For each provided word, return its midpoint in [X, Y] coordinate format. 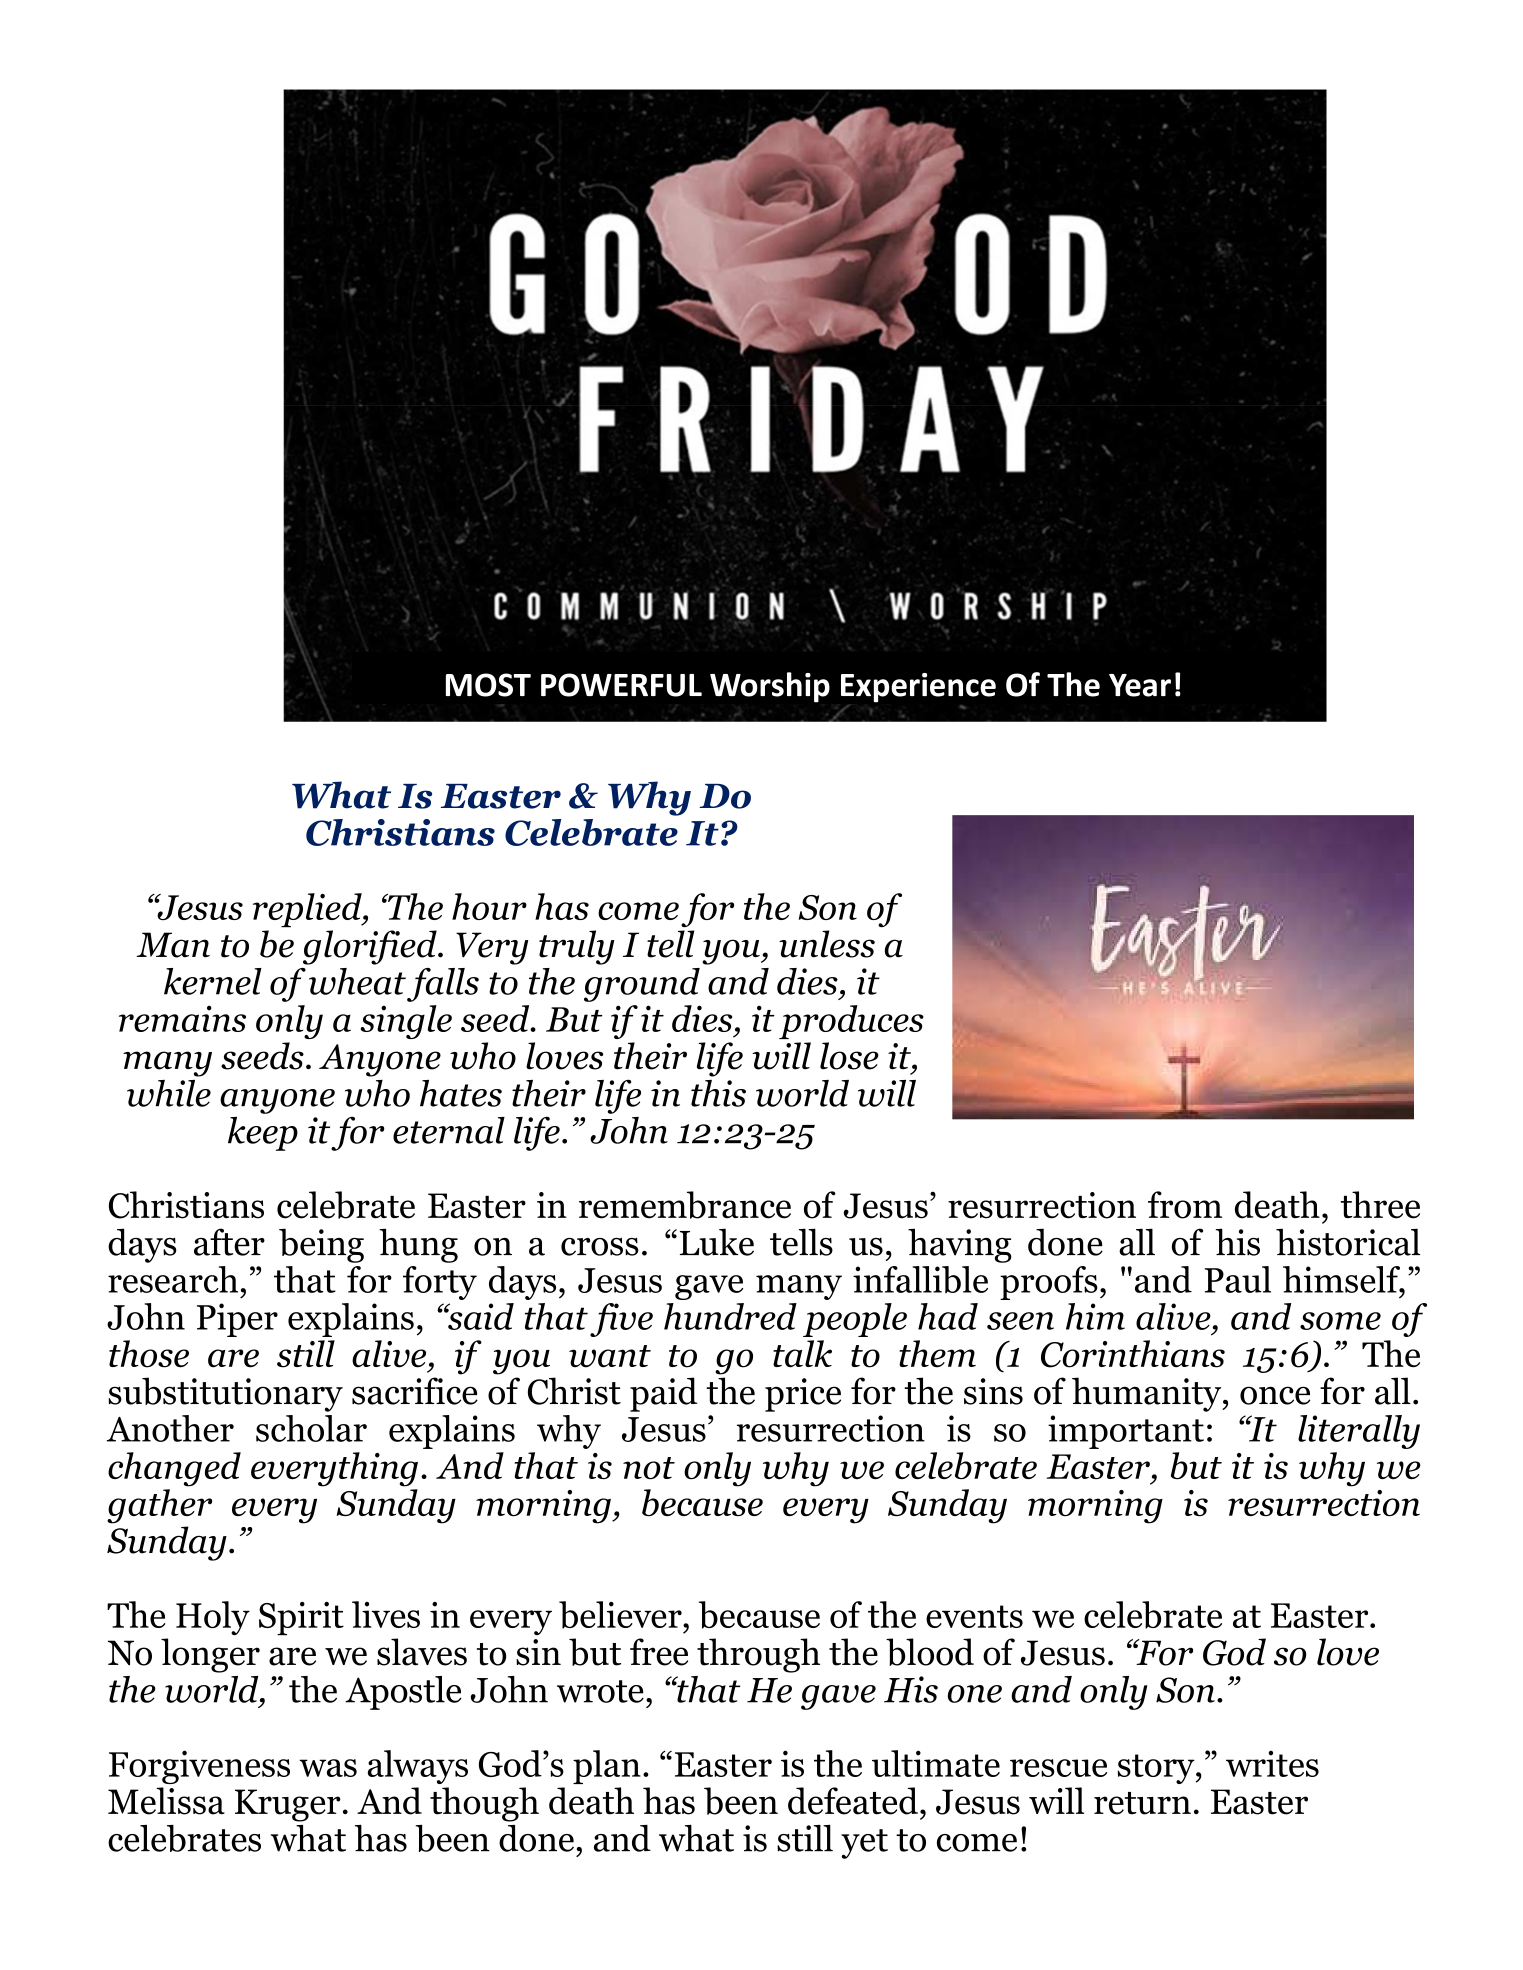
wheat [357, 981]
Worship [770, 687]
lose [849, 1056]
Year [1140, 685]
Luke [717, 1242]
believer [621, 1615]
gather [159, 1506]
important [1126, 1432]
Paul [1237, 1279]
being [321, 1245]
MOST [488, 685]
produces [851, 1022]
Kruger [288, 1805]
